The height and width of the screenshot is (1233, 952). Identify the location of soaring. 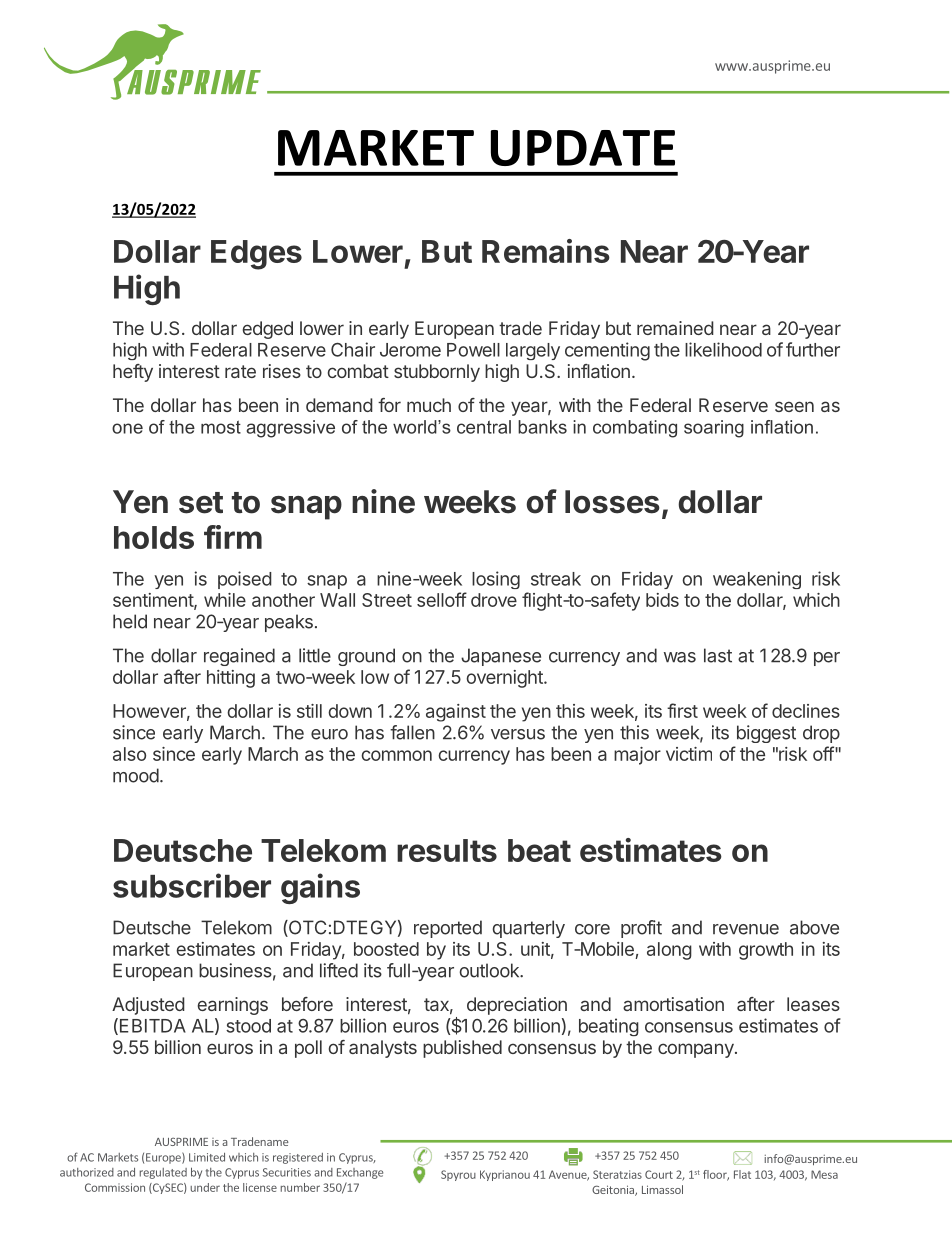
(714, 429).
